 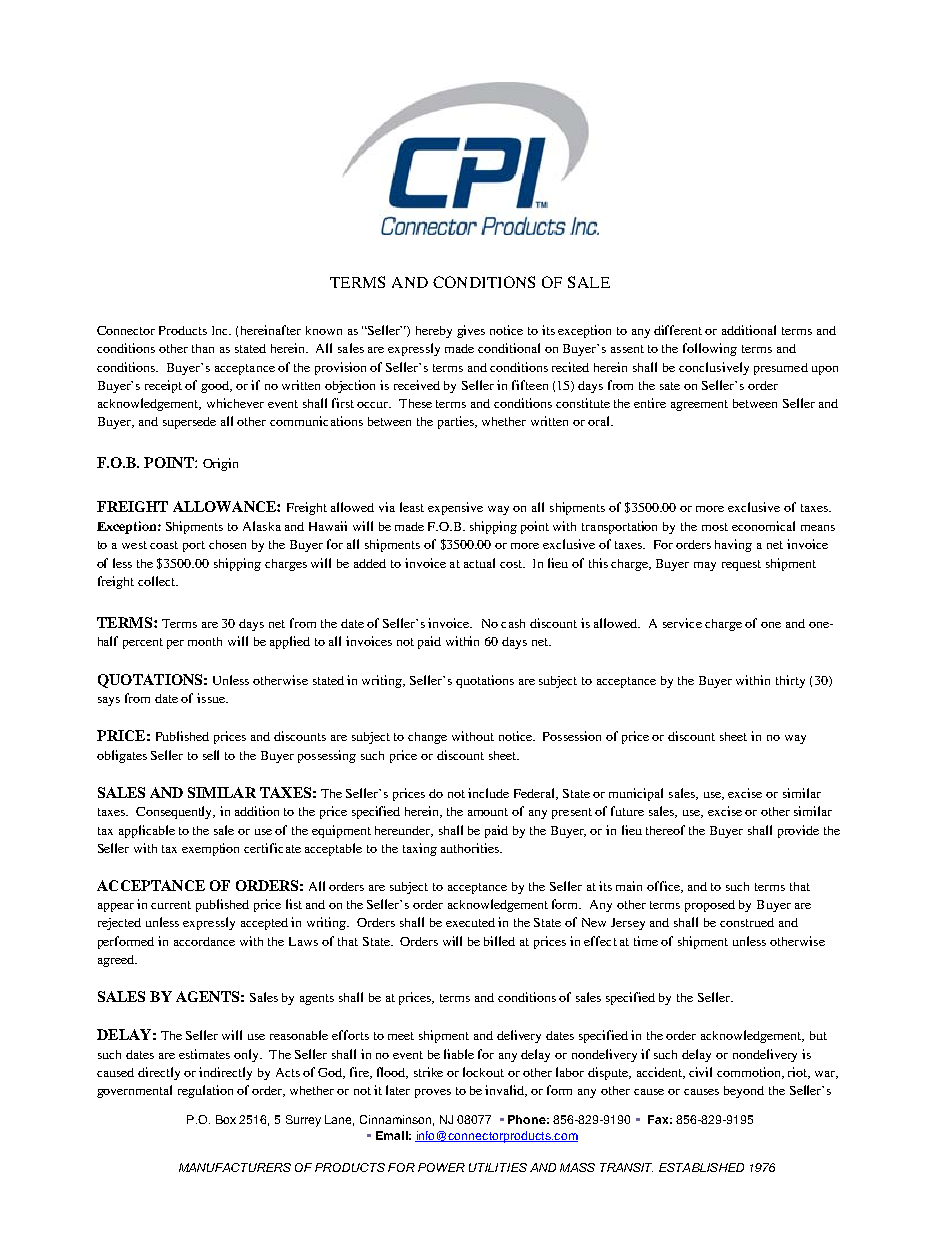 I want to click on following, so click(x=710, y=349).
